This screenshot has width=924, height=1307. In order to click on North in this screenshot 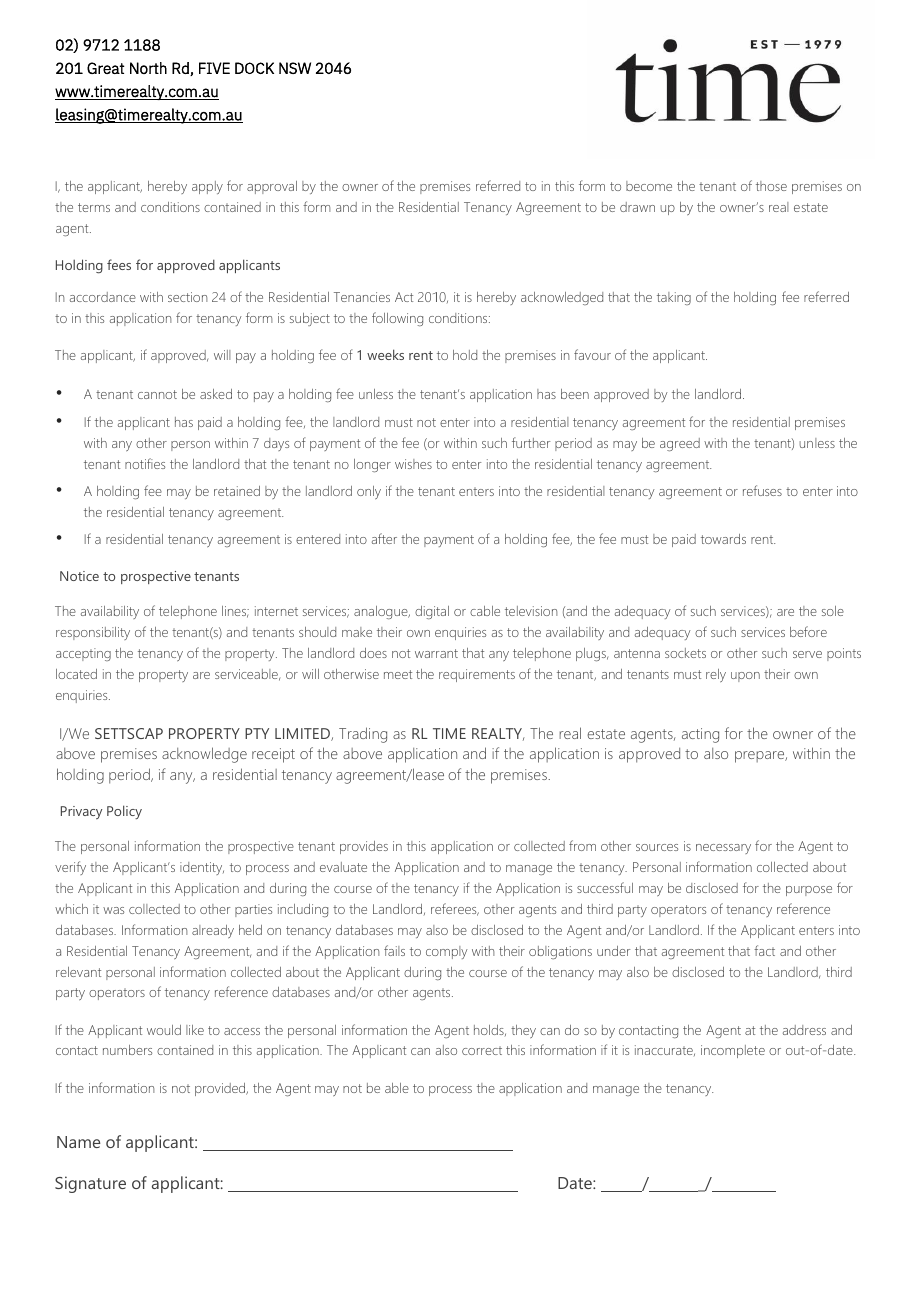, I will do `click(148, 68)`.
